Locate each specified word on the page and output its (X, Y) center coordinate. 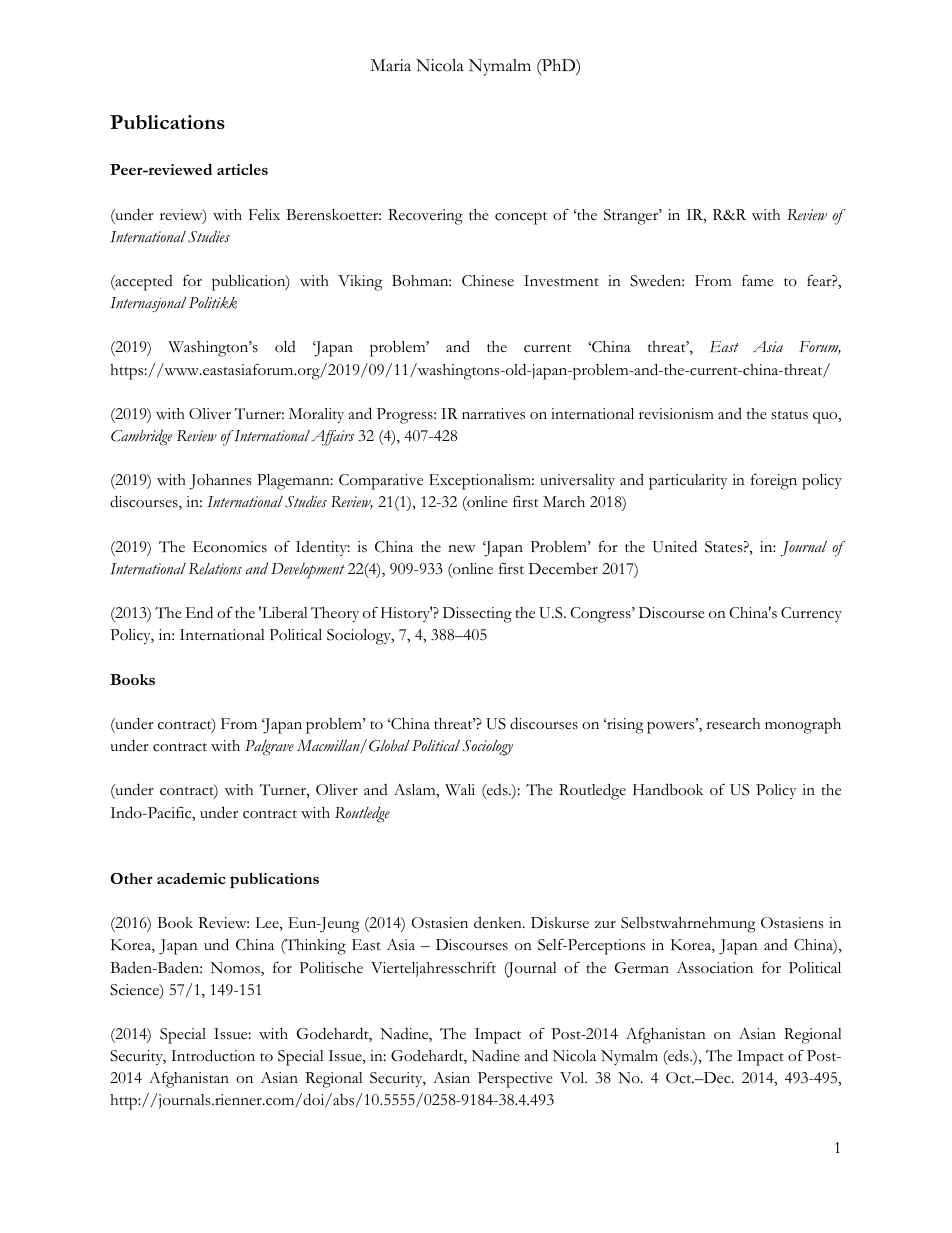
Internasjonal (148, 304)
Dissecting (477, 615)
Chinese (488, 281)
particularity (688, 482)
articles (242, 169)
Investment (561, 281)
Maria (390, 65)
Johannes (220, 482)
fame (758, 280)
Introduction (213, 1055)
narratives (493, 414)
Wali (460, 790)
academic (191, 878)
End (199, 612)
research (733, 724)
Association (715, 968)
